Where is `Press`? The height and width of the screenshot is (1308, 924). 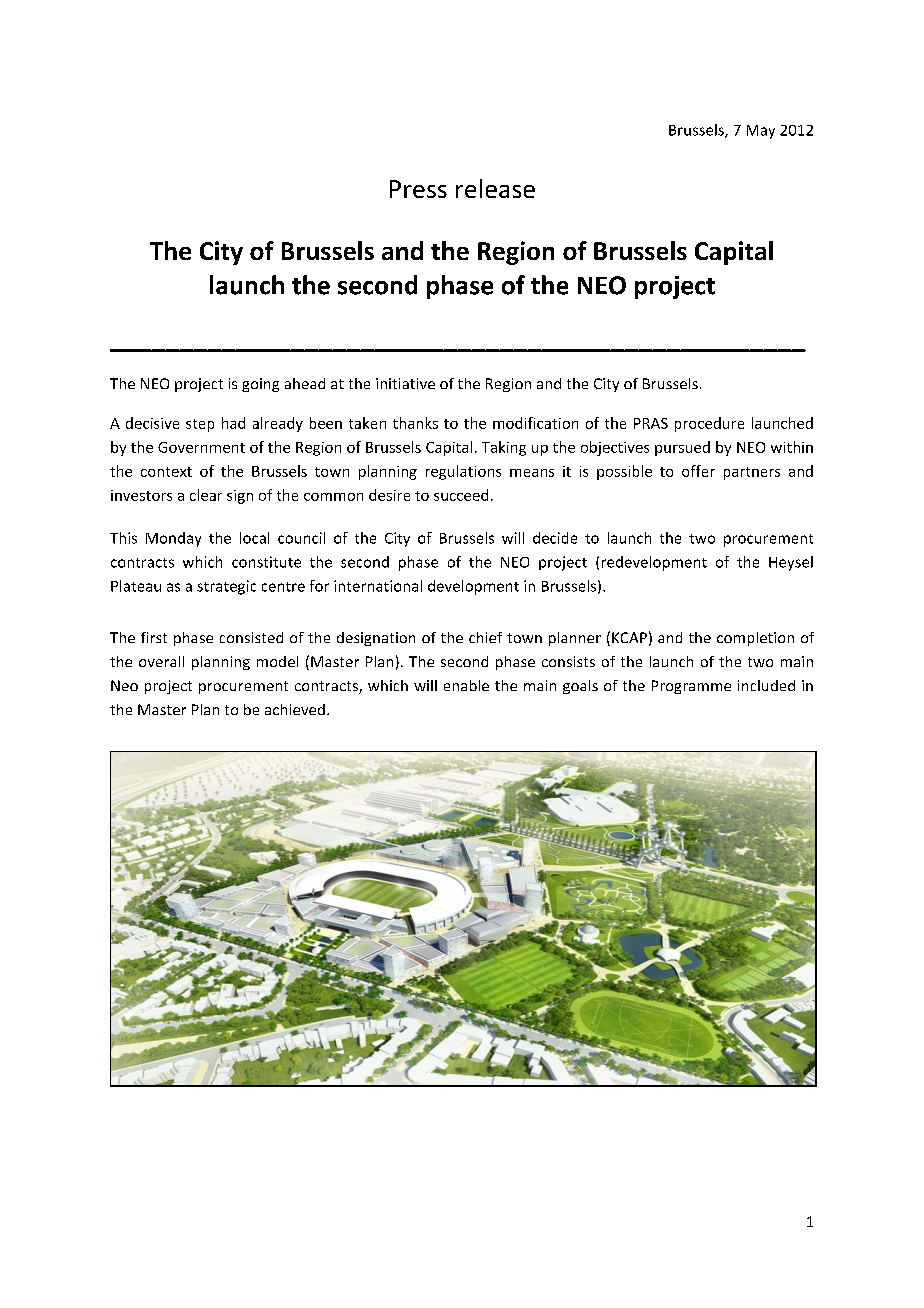
Press is located at coordinates (418, 189).
